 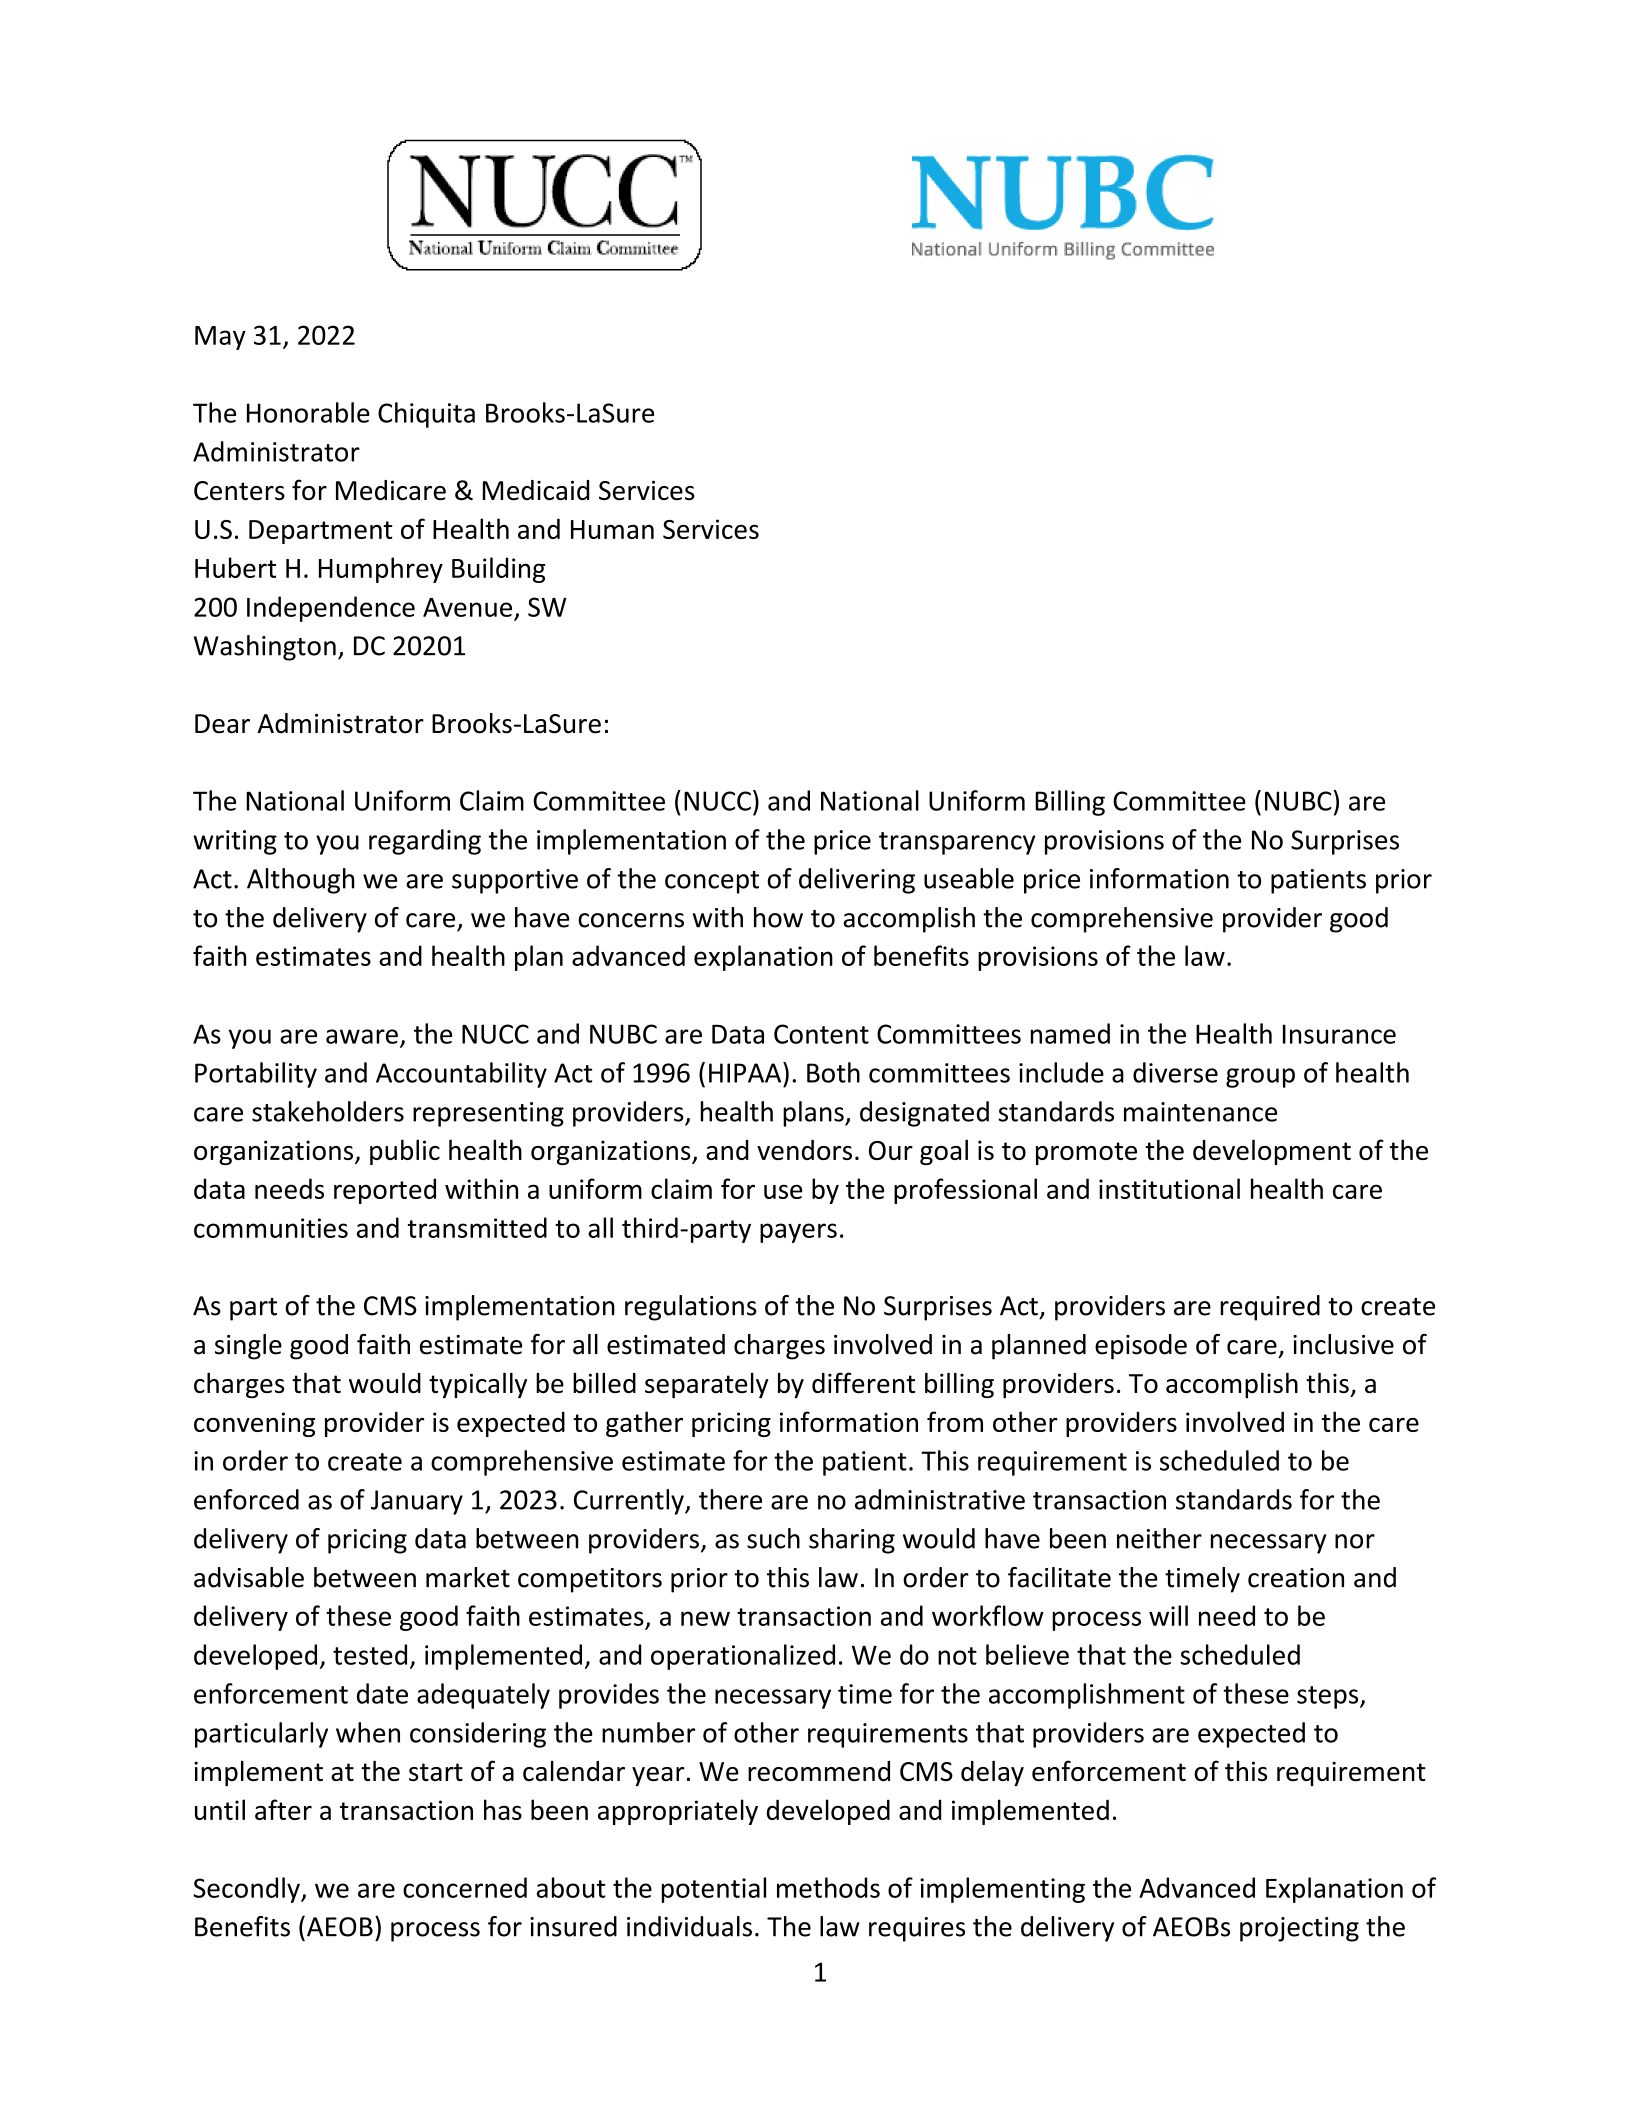 What do you see at coordinates (536, 490) in the screenshot?
I see `Medicaid` at bounding box center [536, 490].
